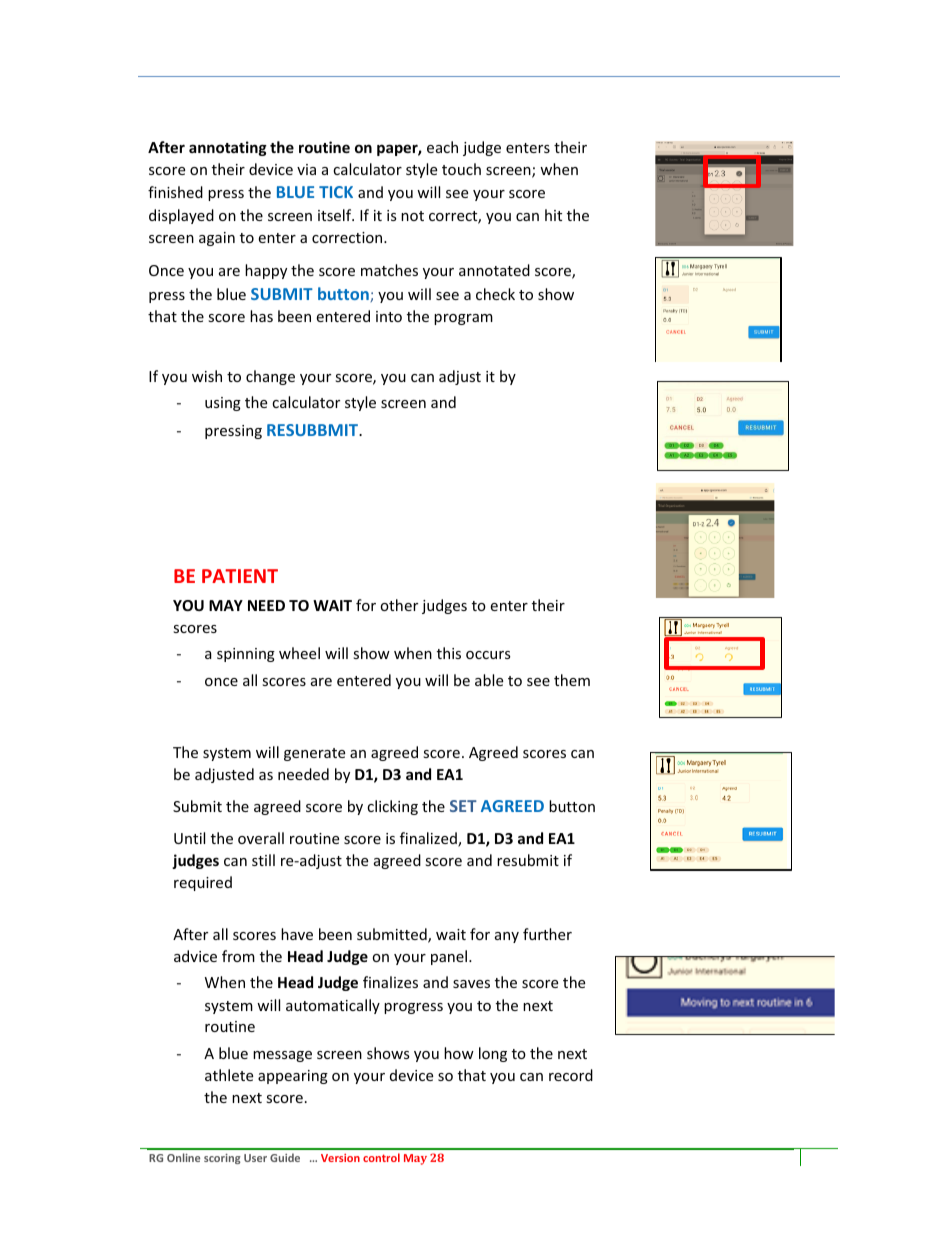 The height and width of the page is (1233, 952). Describe the element at coordinates (553, 215) in the page. I see `hit` at that location.
